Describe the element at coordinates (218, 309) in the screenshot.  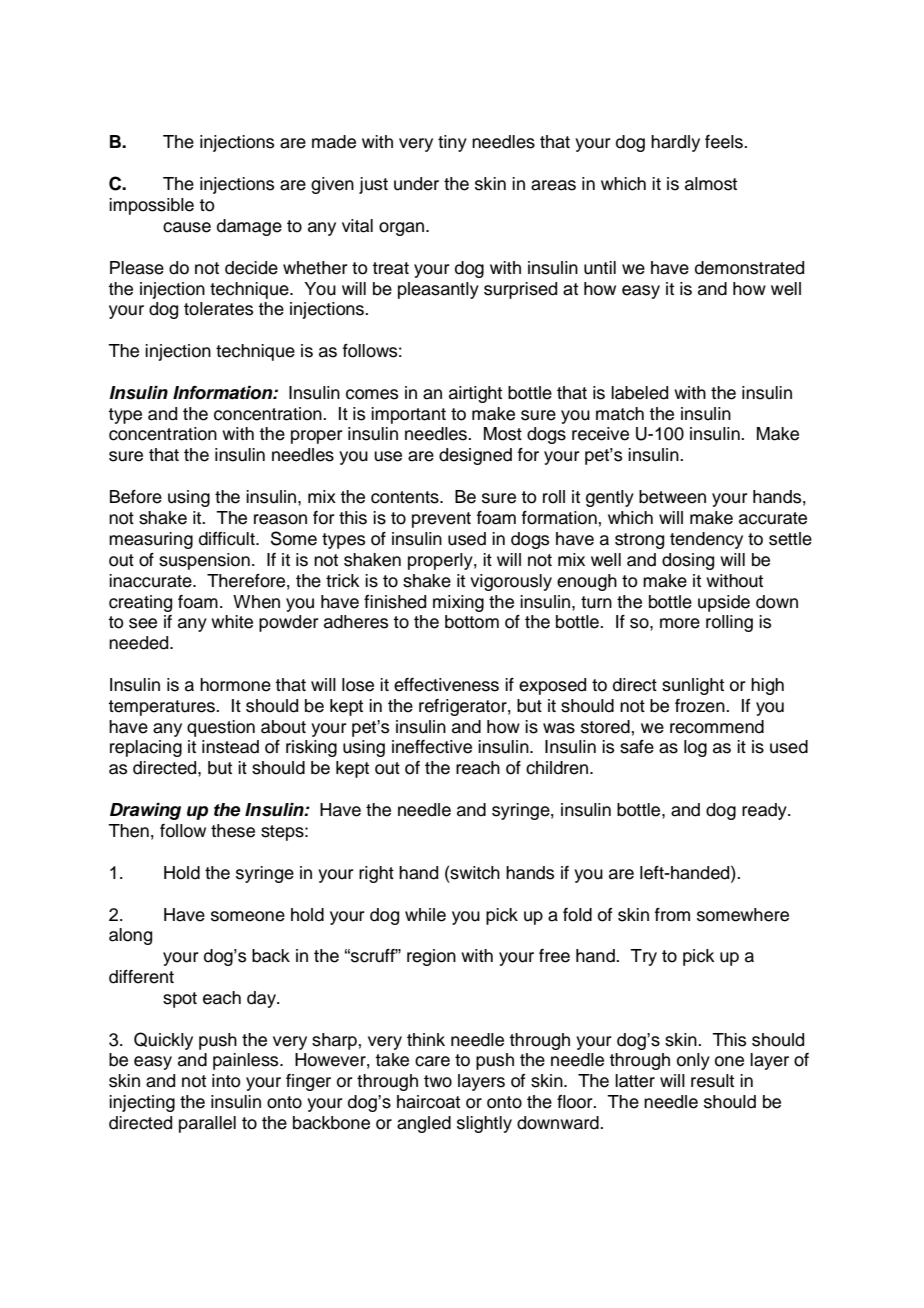
I see `tolerates` at that location.
